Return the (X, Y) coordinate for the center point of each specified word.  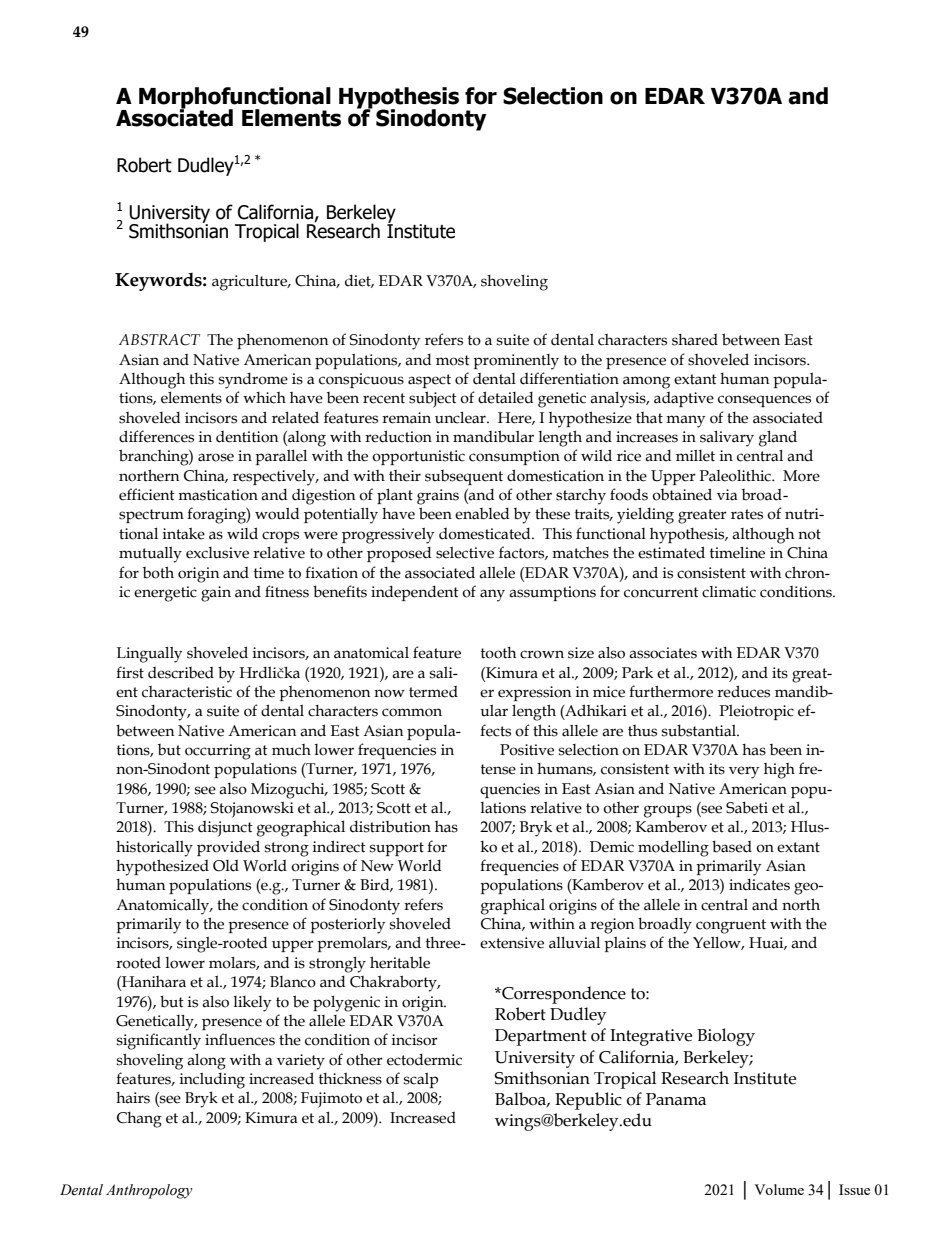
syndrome (253, 381)
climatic (729, 592)
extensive (512, 943)
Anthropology (149, 1191)
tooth (498, 653)
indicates (759, 885)
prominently (516, 362)
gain (216, 594)
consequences (764, 401)
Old (226, 866)
